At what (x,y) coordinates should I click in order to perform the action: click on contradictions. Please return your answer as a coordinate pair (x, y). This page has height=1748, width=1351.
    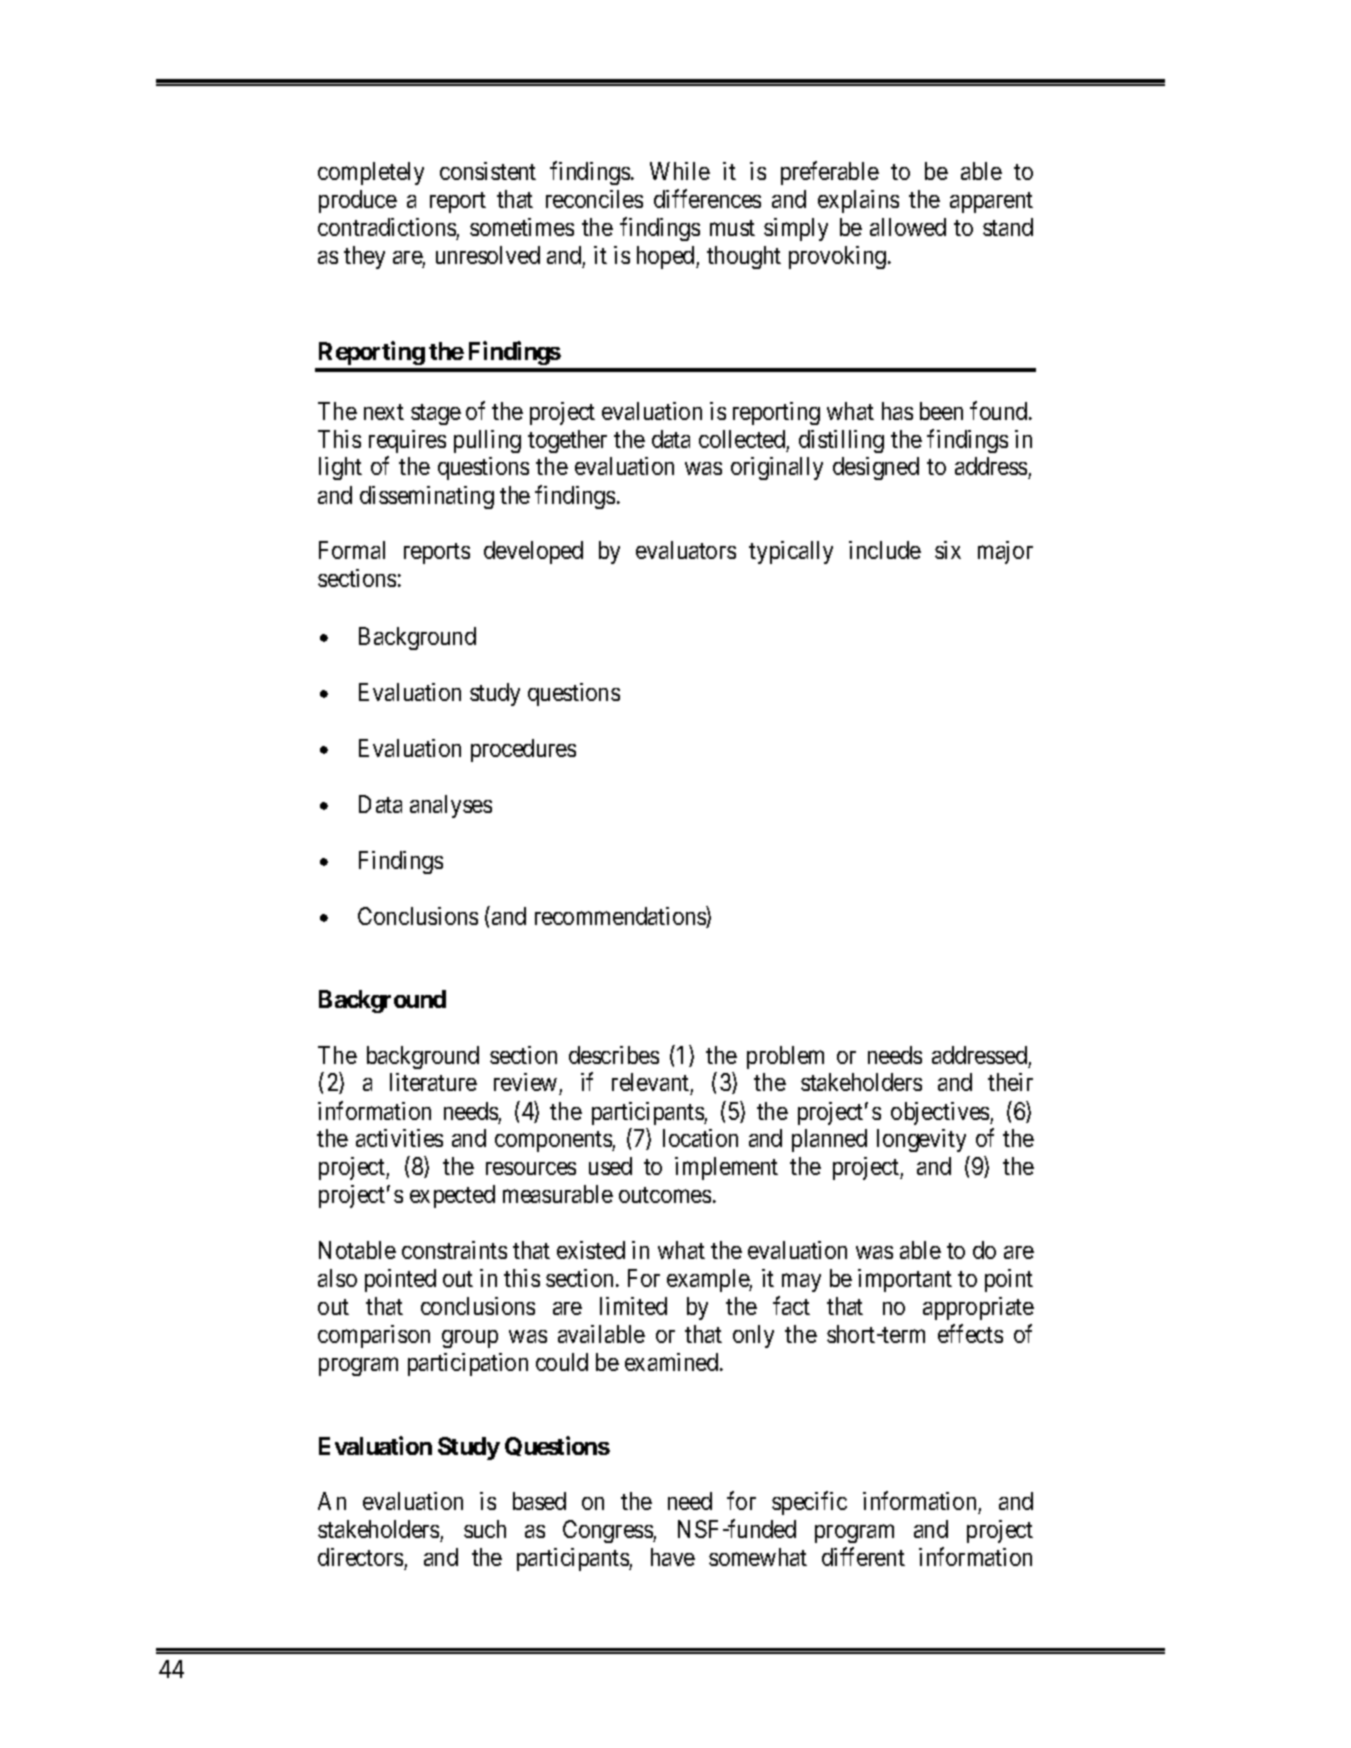
    Looking at the image, I should click on (387, 227).
